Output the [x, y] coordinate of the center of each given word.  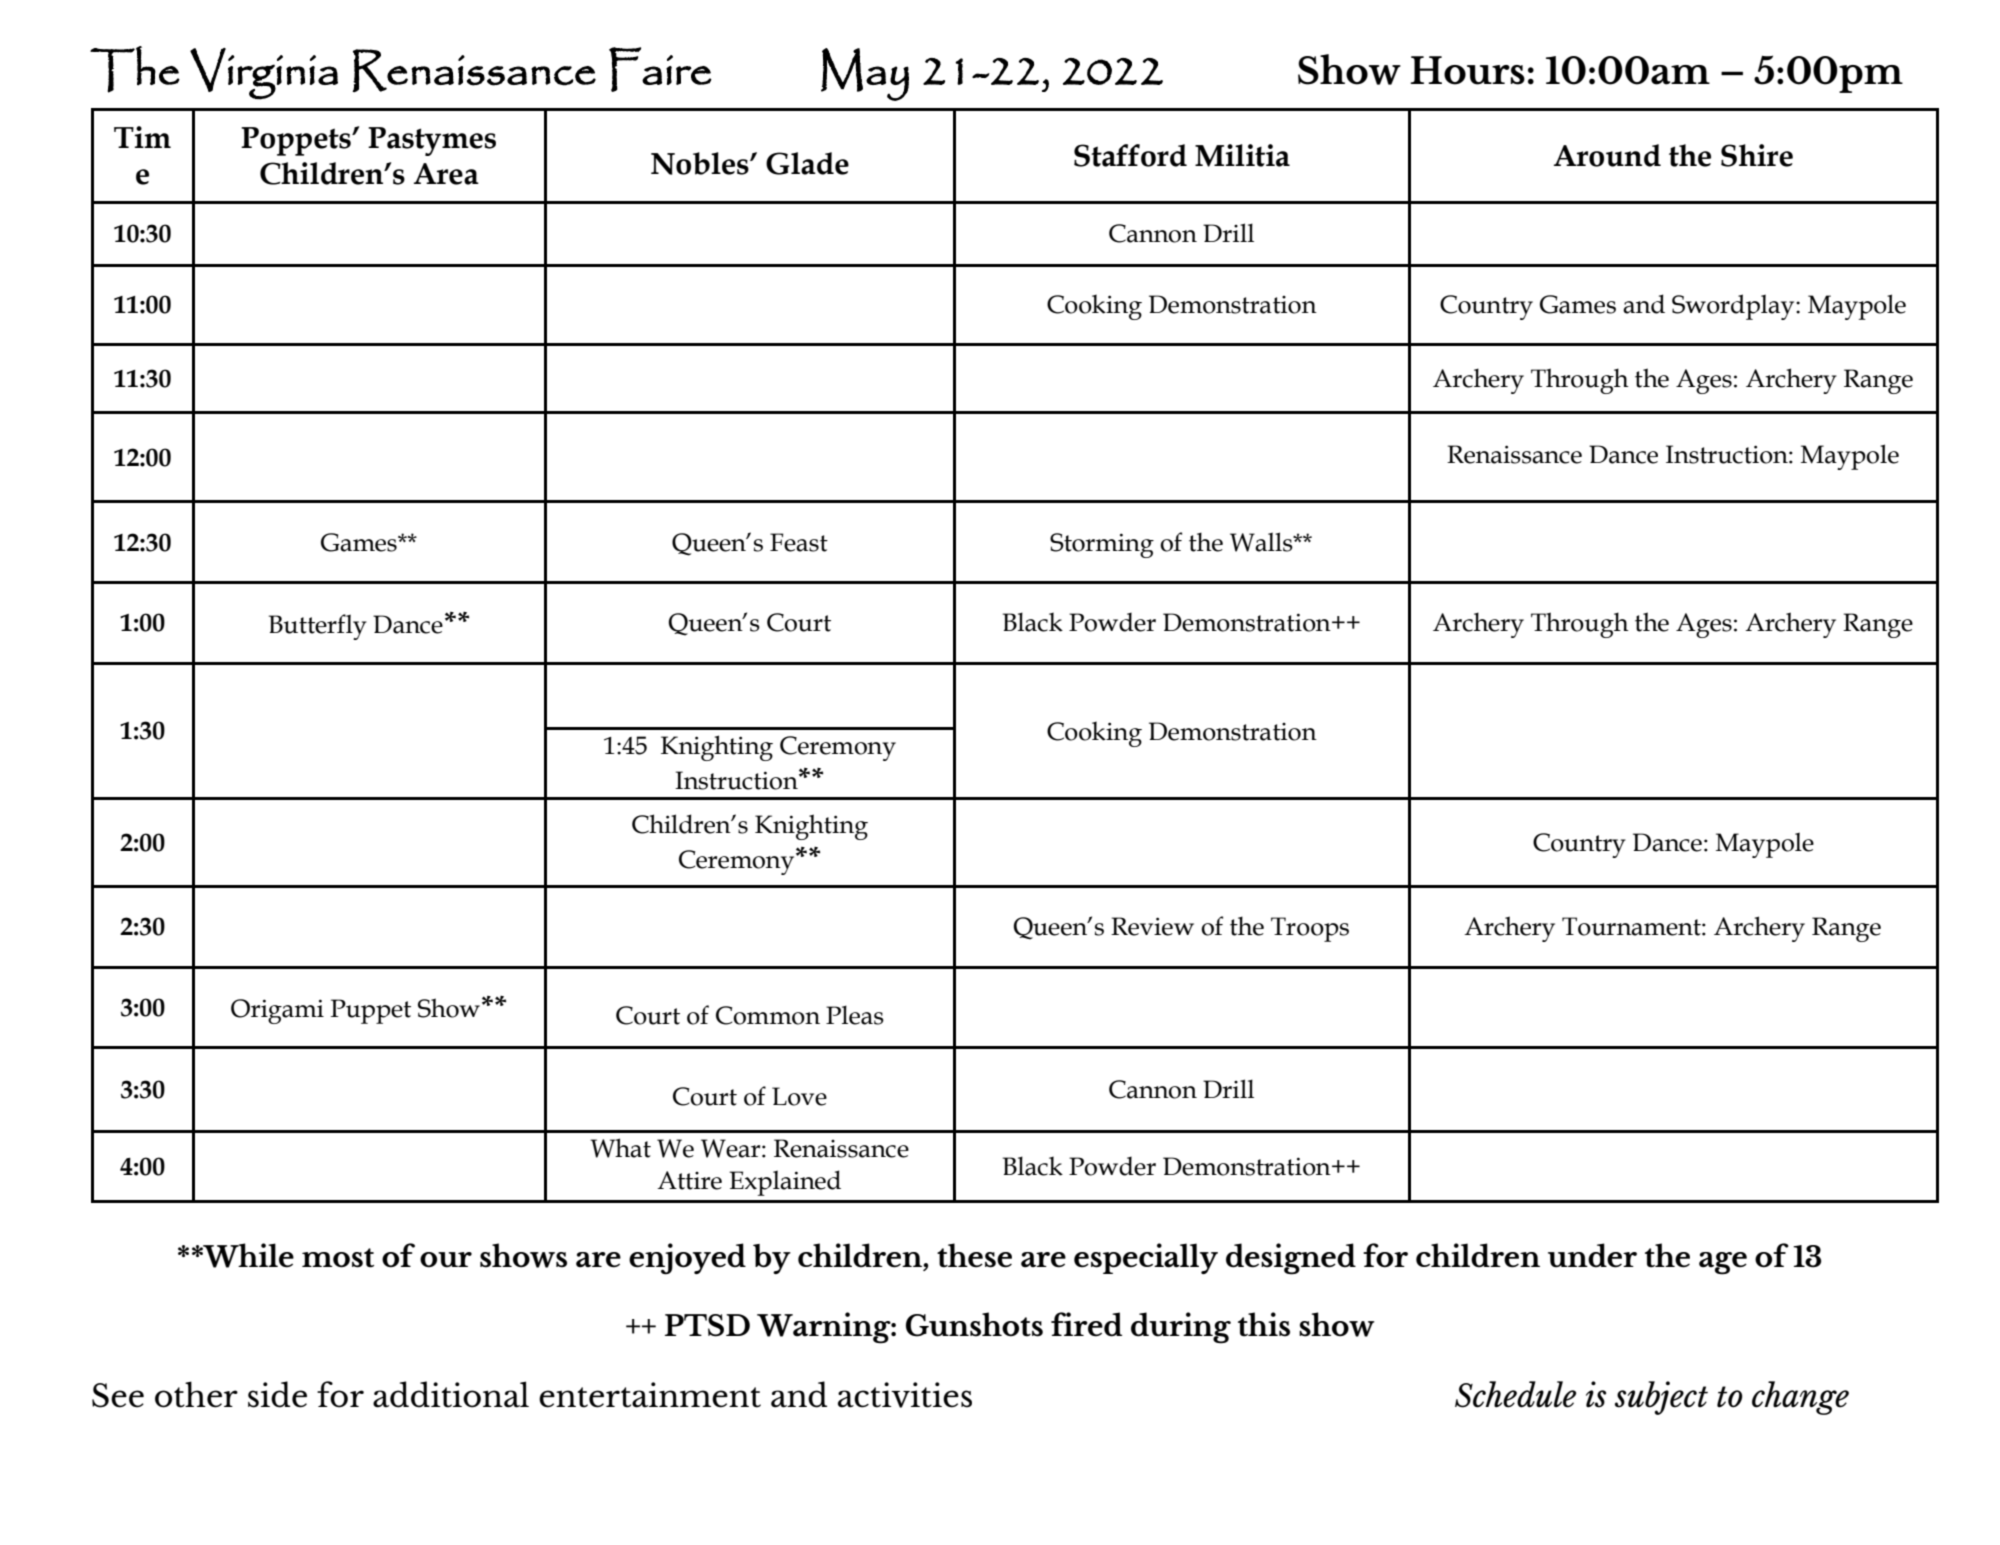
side [277, 1394]
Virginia [264, 74]
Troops [1310, 929]
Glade [807, 163]
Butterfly [318, 627]
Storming [1102, 545]
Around [1607, 155]
